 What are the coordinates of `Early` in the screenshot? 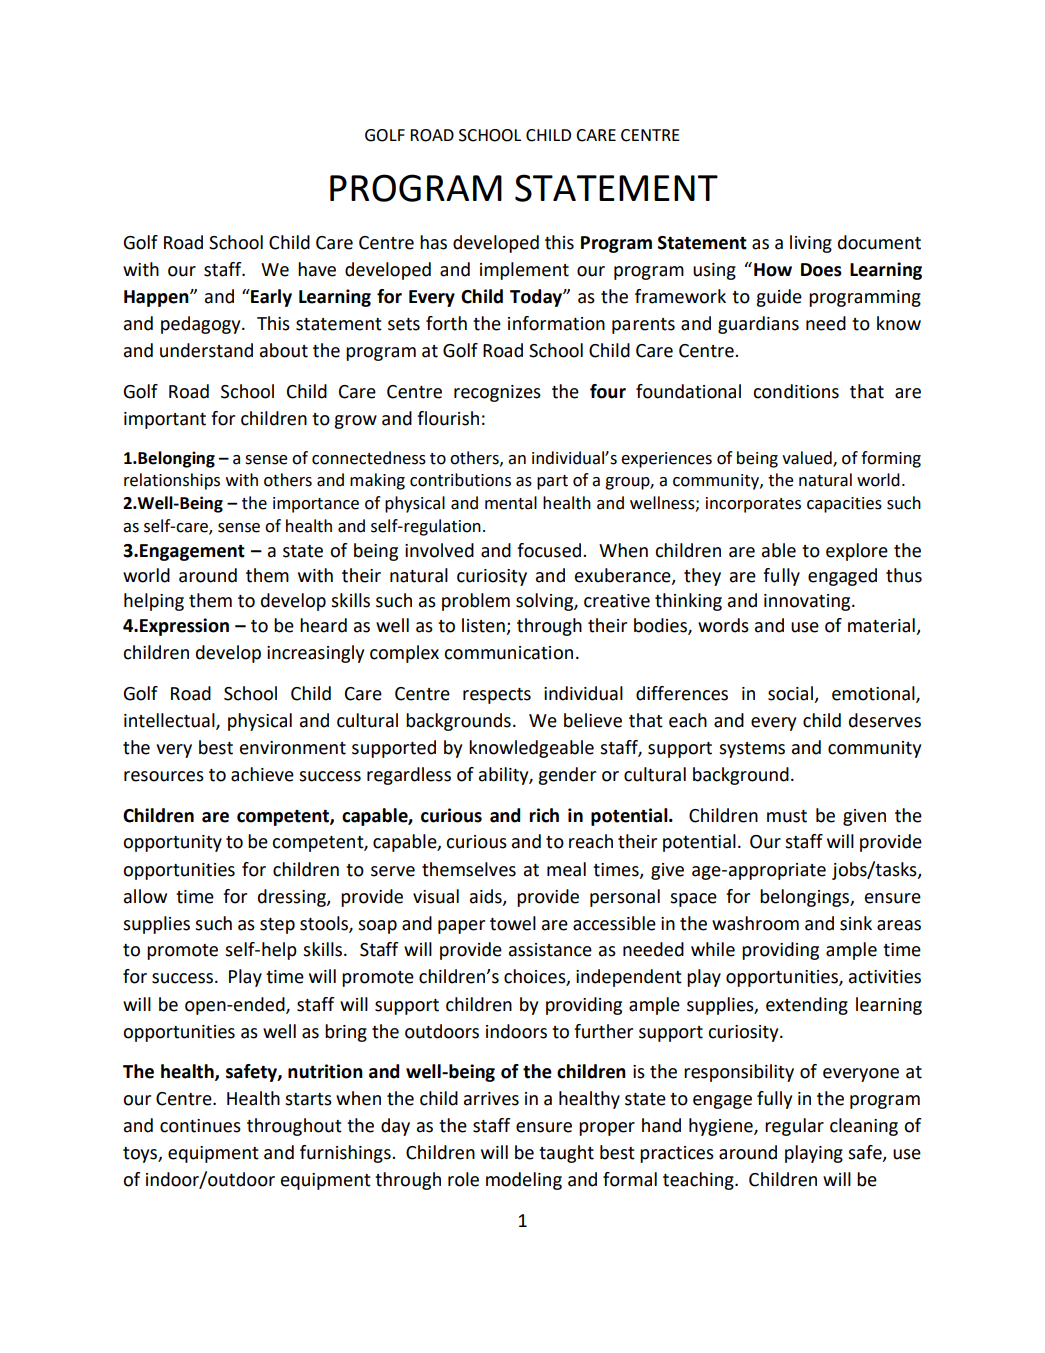 It's located at (270, 298).
